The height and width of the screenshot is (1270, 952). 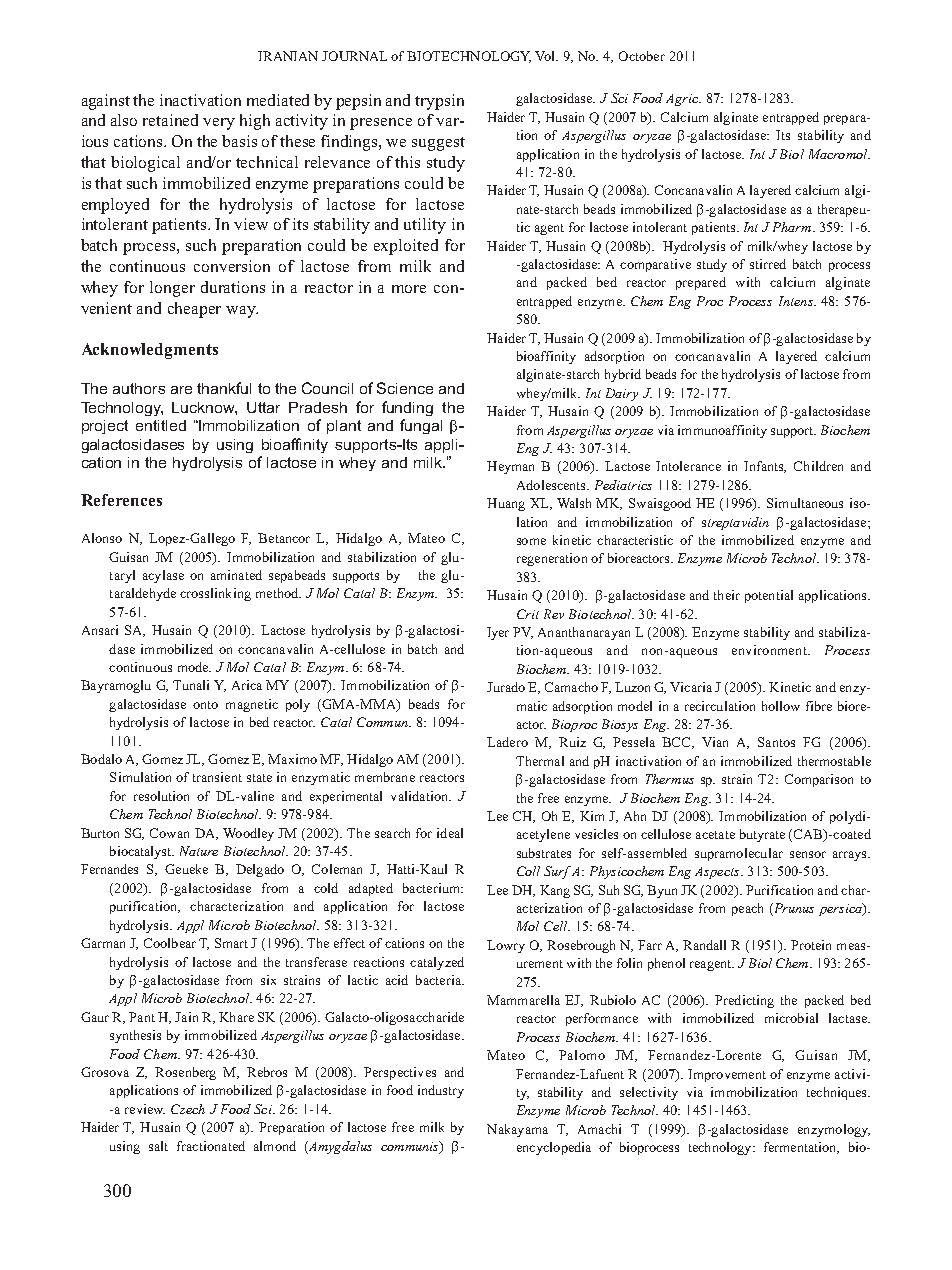 I want to click on potential, so click(x=769, y=596).
